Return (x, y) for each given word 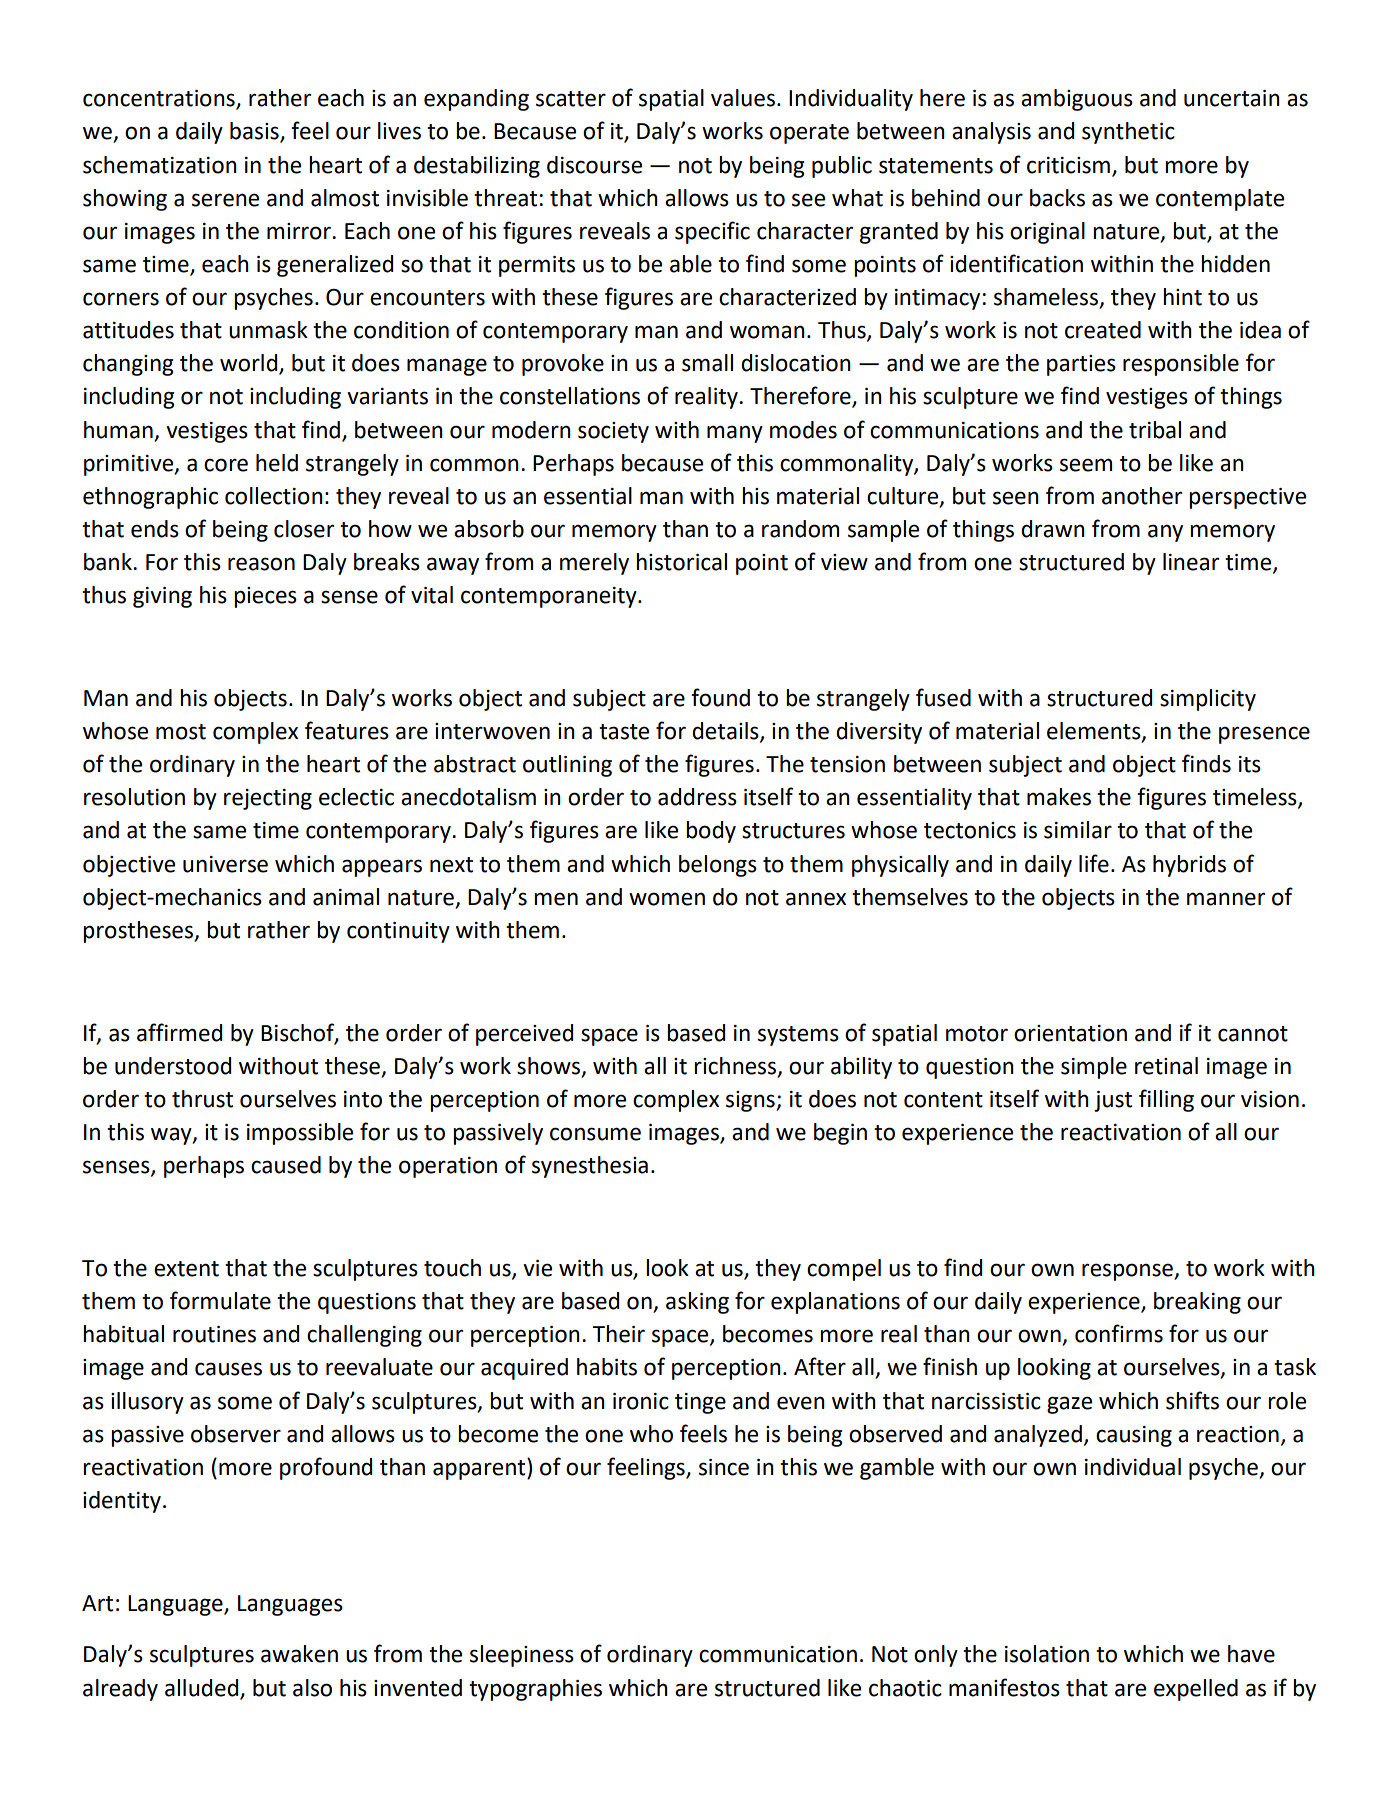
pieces (265, 597)
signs (751, 1101)
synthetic (1128, 133)
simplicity (1208, 700)
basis (255, 132)
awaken (299, 1654)
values (743, 98)
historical (681, 562)
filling (1166, 1100)
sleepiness (522, 1656)
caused (286, 1165)
